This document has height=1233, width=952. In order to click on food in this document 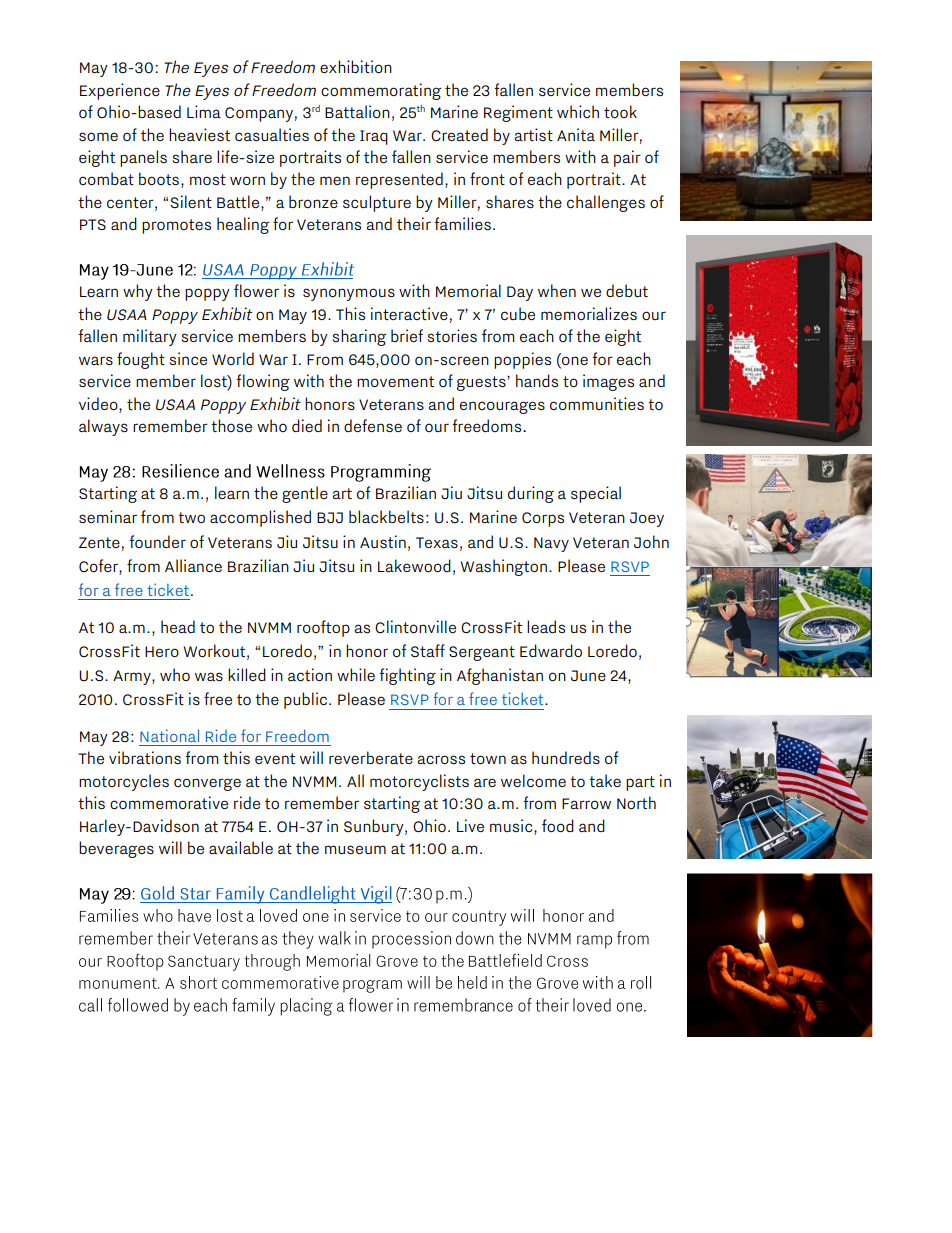, I will do `click(558, 825)`.
